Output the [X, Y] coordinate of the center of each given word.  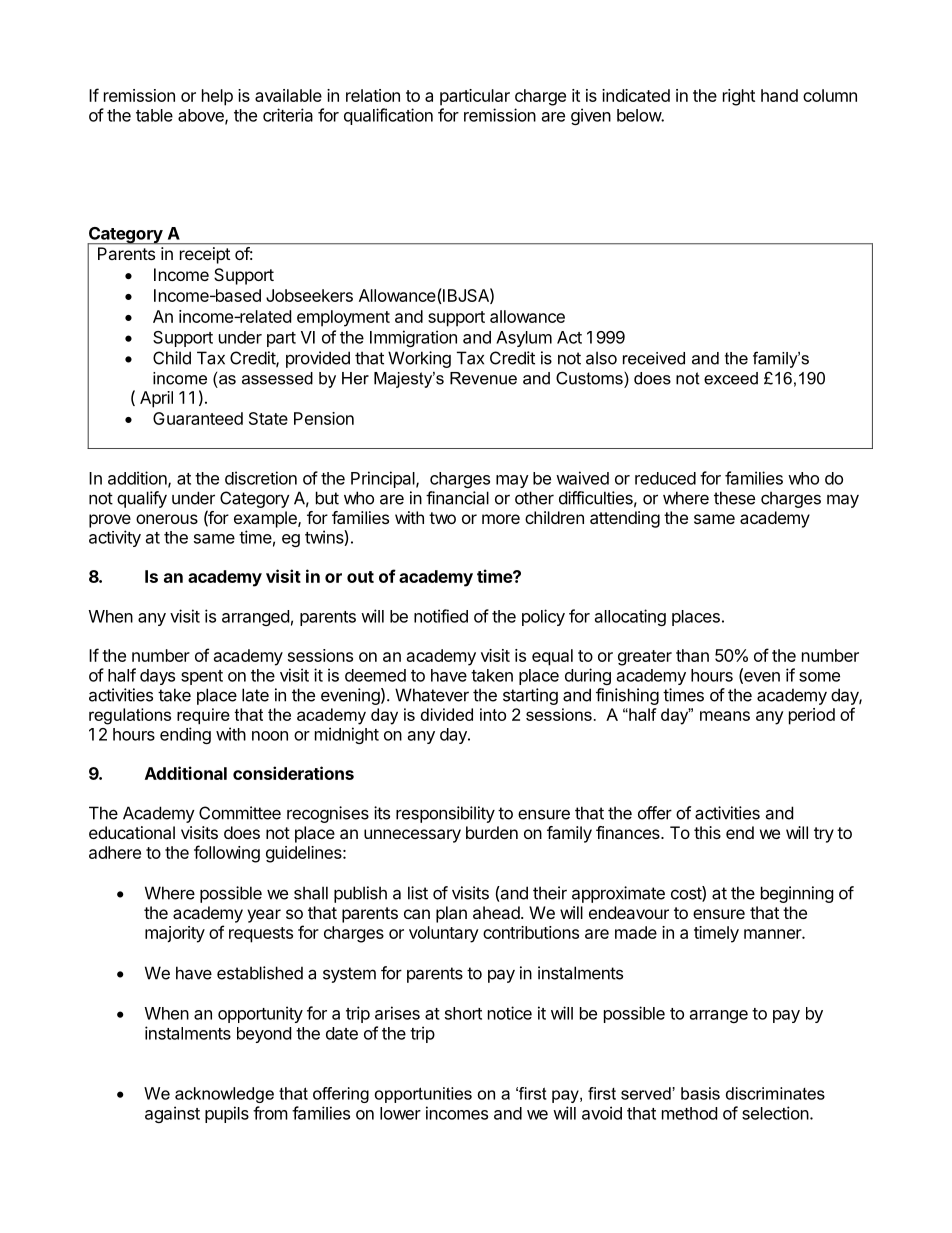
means [725, 716]
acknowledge [224, 1095]
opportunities [423, 1095]
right [739, 97]
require [203, 716]
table [154, 115]
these [734, 498]
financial [457, 498]
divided [447, 714]
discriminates [775, 1093]
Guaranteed [198, 418]
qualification [388, 116]
